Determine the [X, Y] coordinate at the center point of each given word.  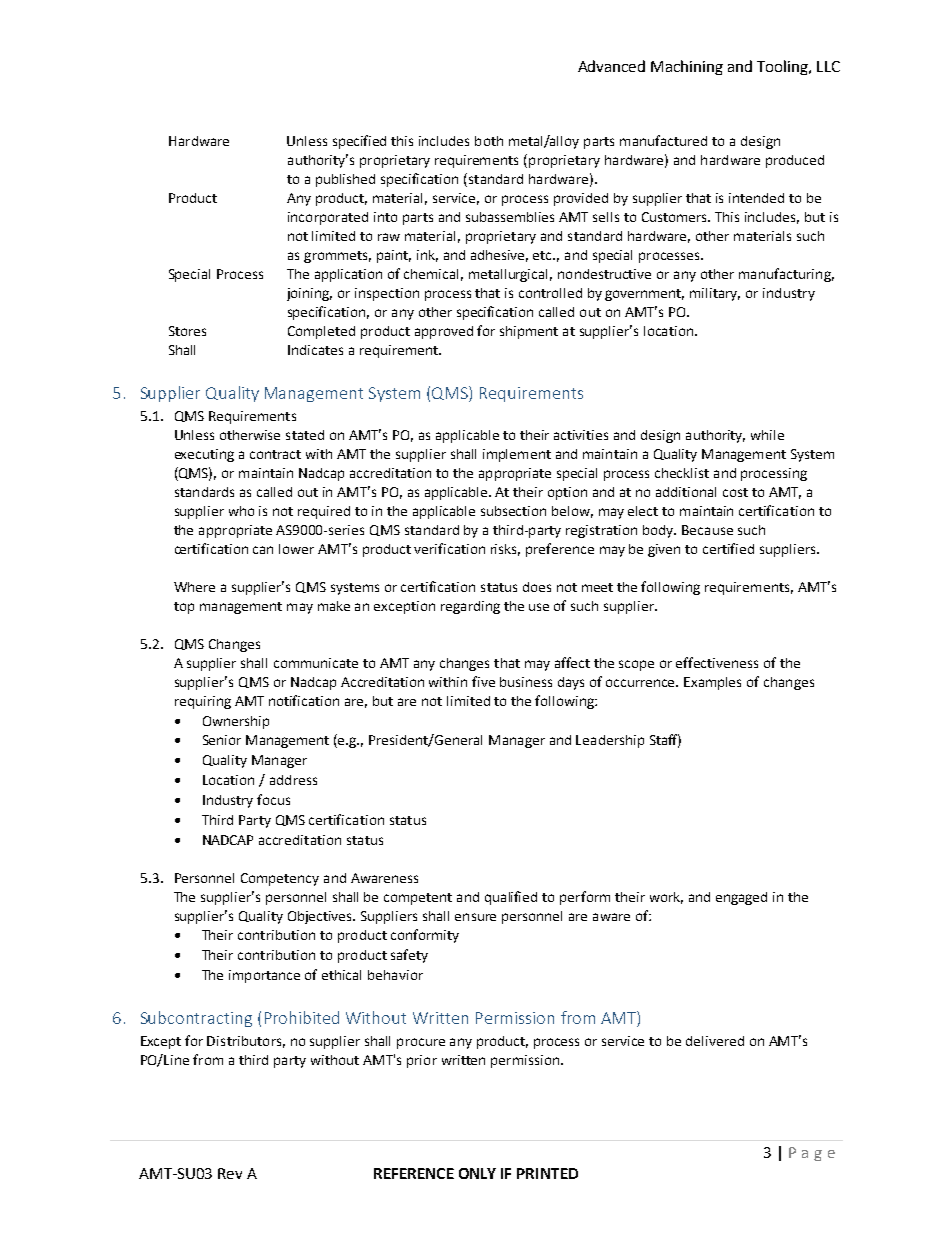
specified [359, 142]
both [489, 141]
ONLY [477, 1173]
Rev [230, 1173]
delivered [715, 1041]
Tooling [783, 67]
